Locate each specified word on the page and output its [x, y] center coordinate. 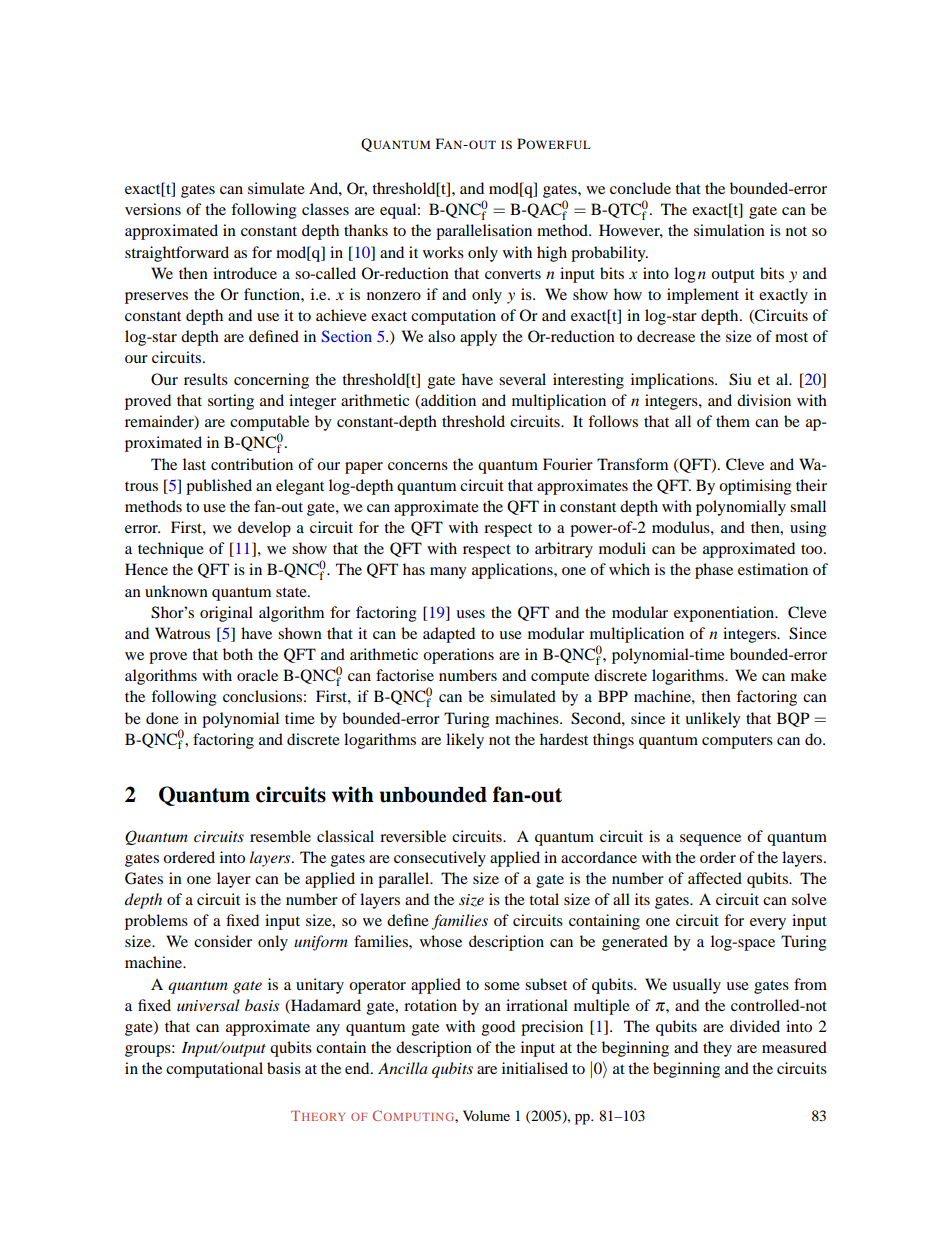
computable [269, 423]
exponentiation [725, 614]
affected [715, 878]
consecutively [440, 859]
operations [458, 656]
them [733, 421]
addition [447, 401]
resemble [280, 836]
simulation [729, 230]
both [238, 654]
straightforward [177, 254]
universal [208, 1005]
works [443, 252]
